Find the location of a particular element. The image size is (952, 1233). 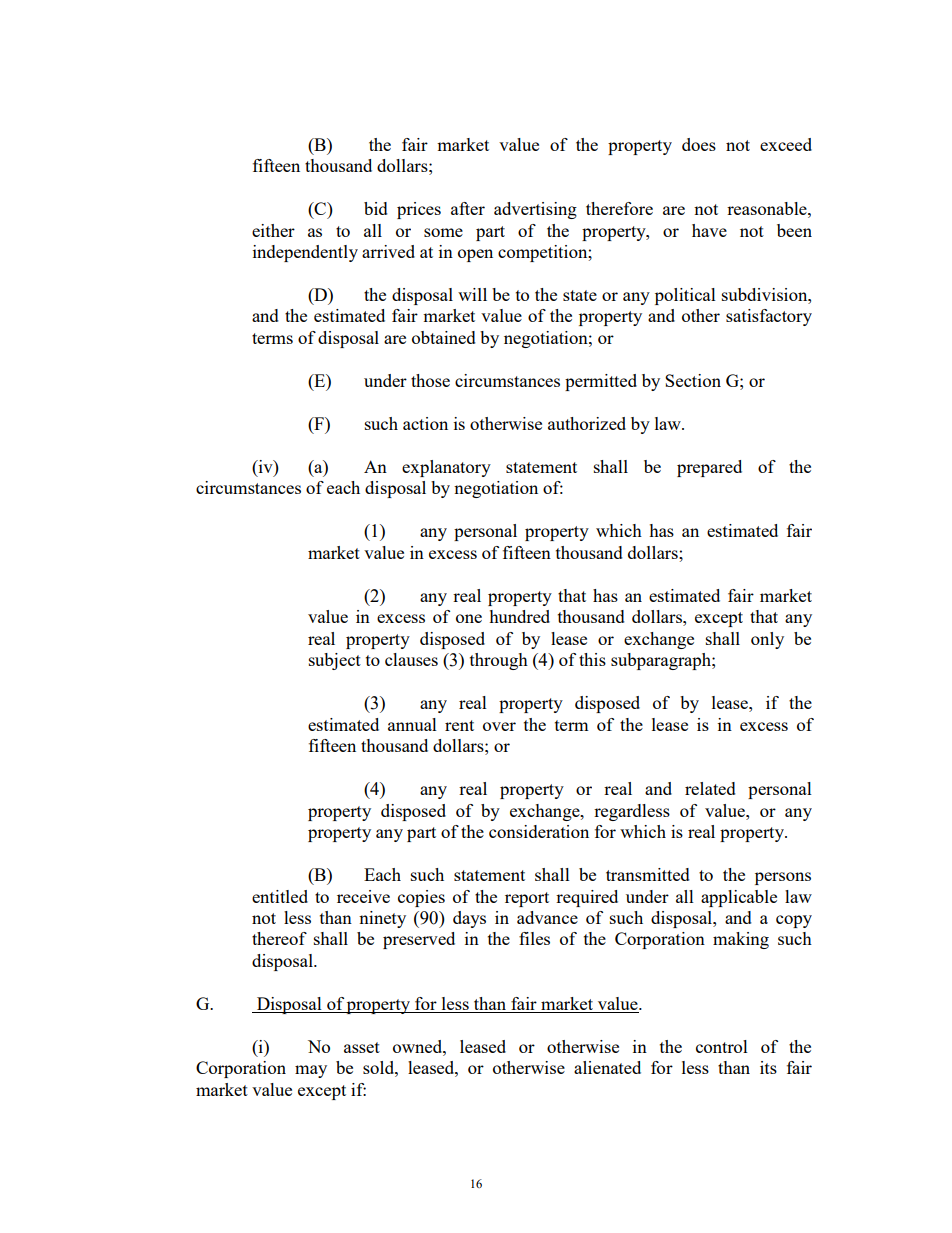

does is located at coordinates (699, 144).
